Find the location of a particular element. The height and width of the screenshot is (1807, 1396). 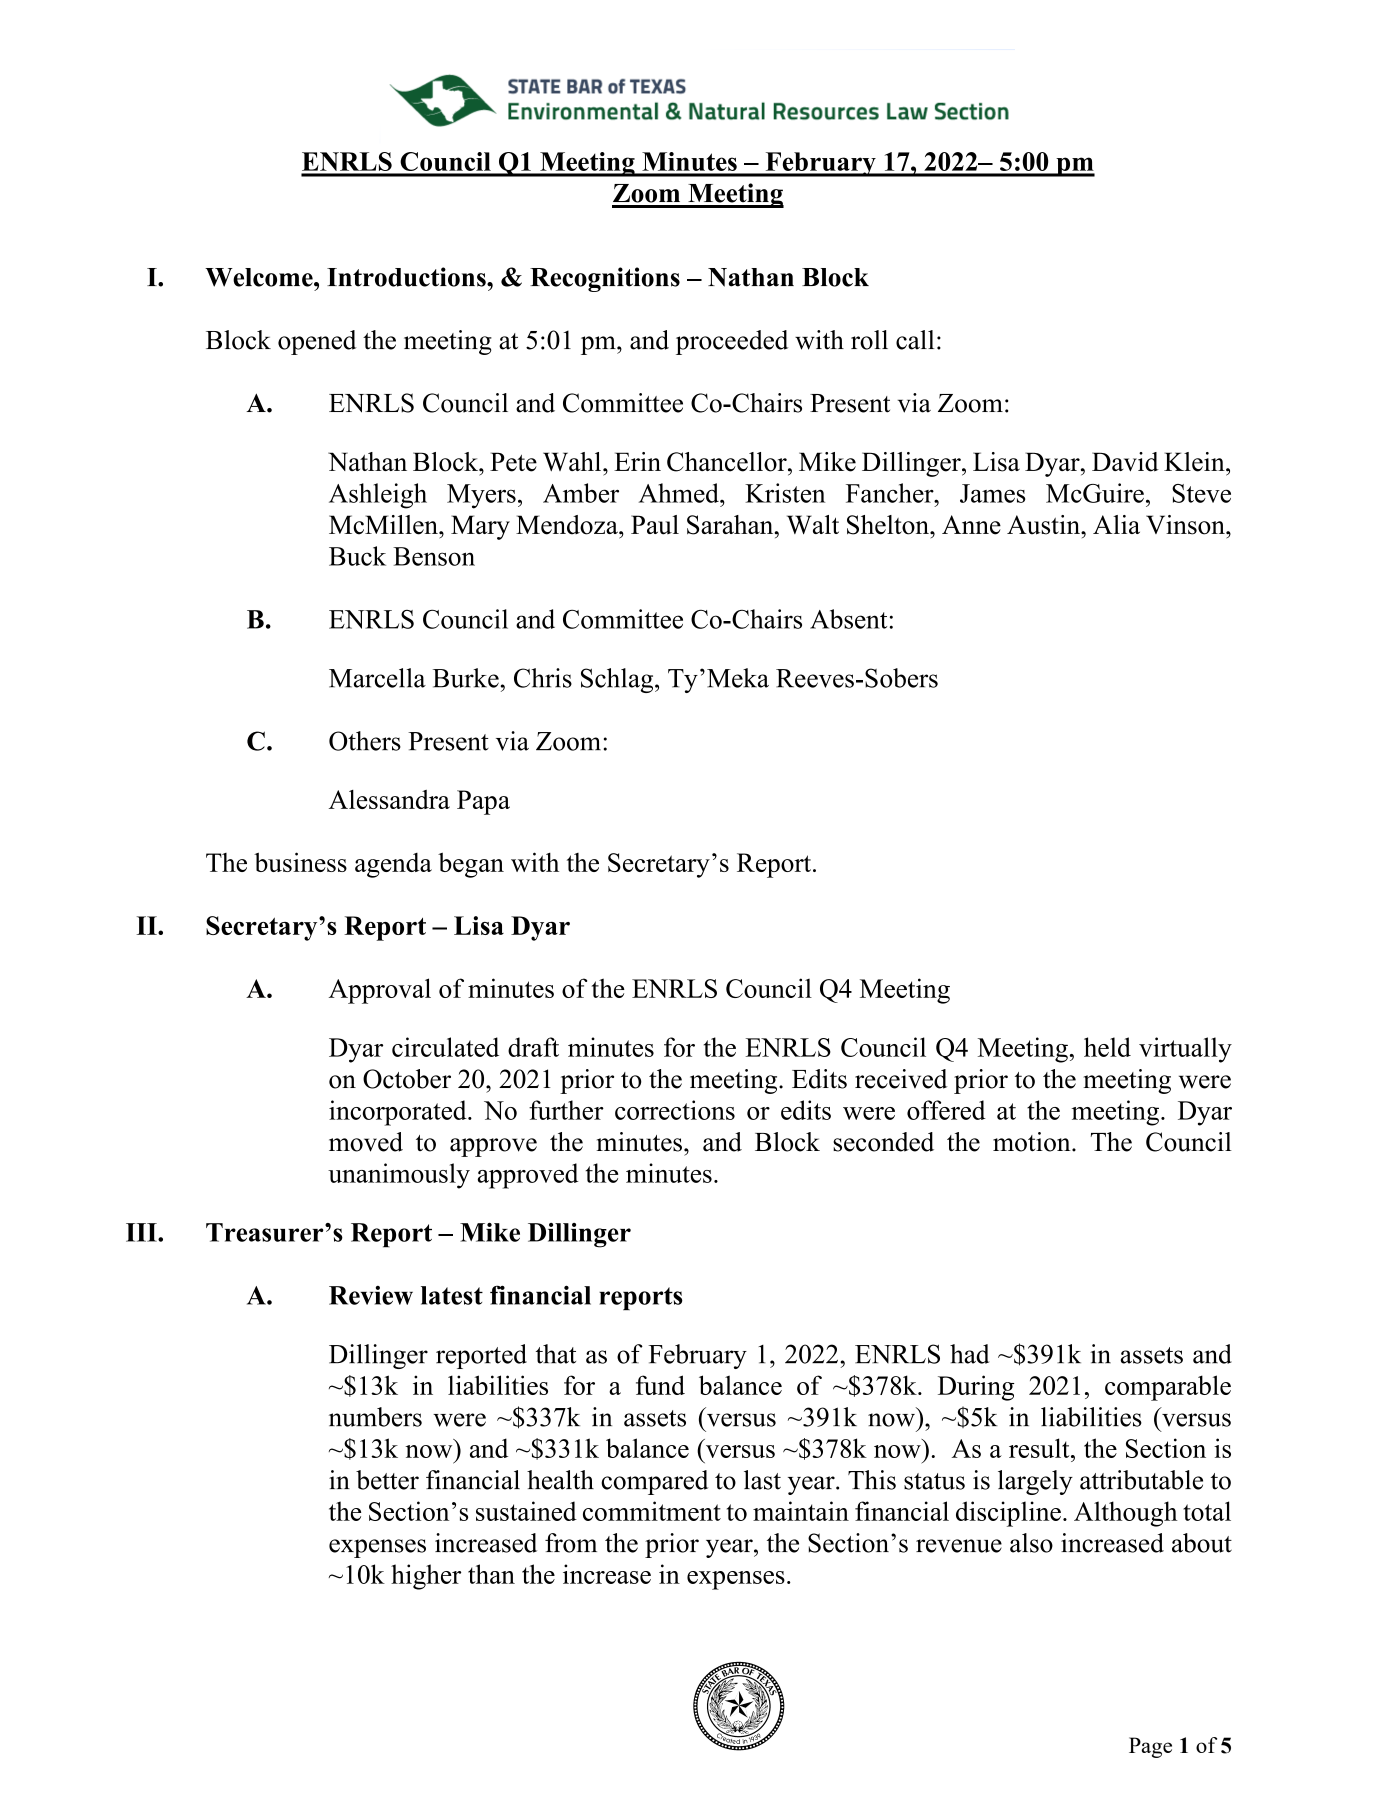

corrections is located at coordinates (675, 1110).
